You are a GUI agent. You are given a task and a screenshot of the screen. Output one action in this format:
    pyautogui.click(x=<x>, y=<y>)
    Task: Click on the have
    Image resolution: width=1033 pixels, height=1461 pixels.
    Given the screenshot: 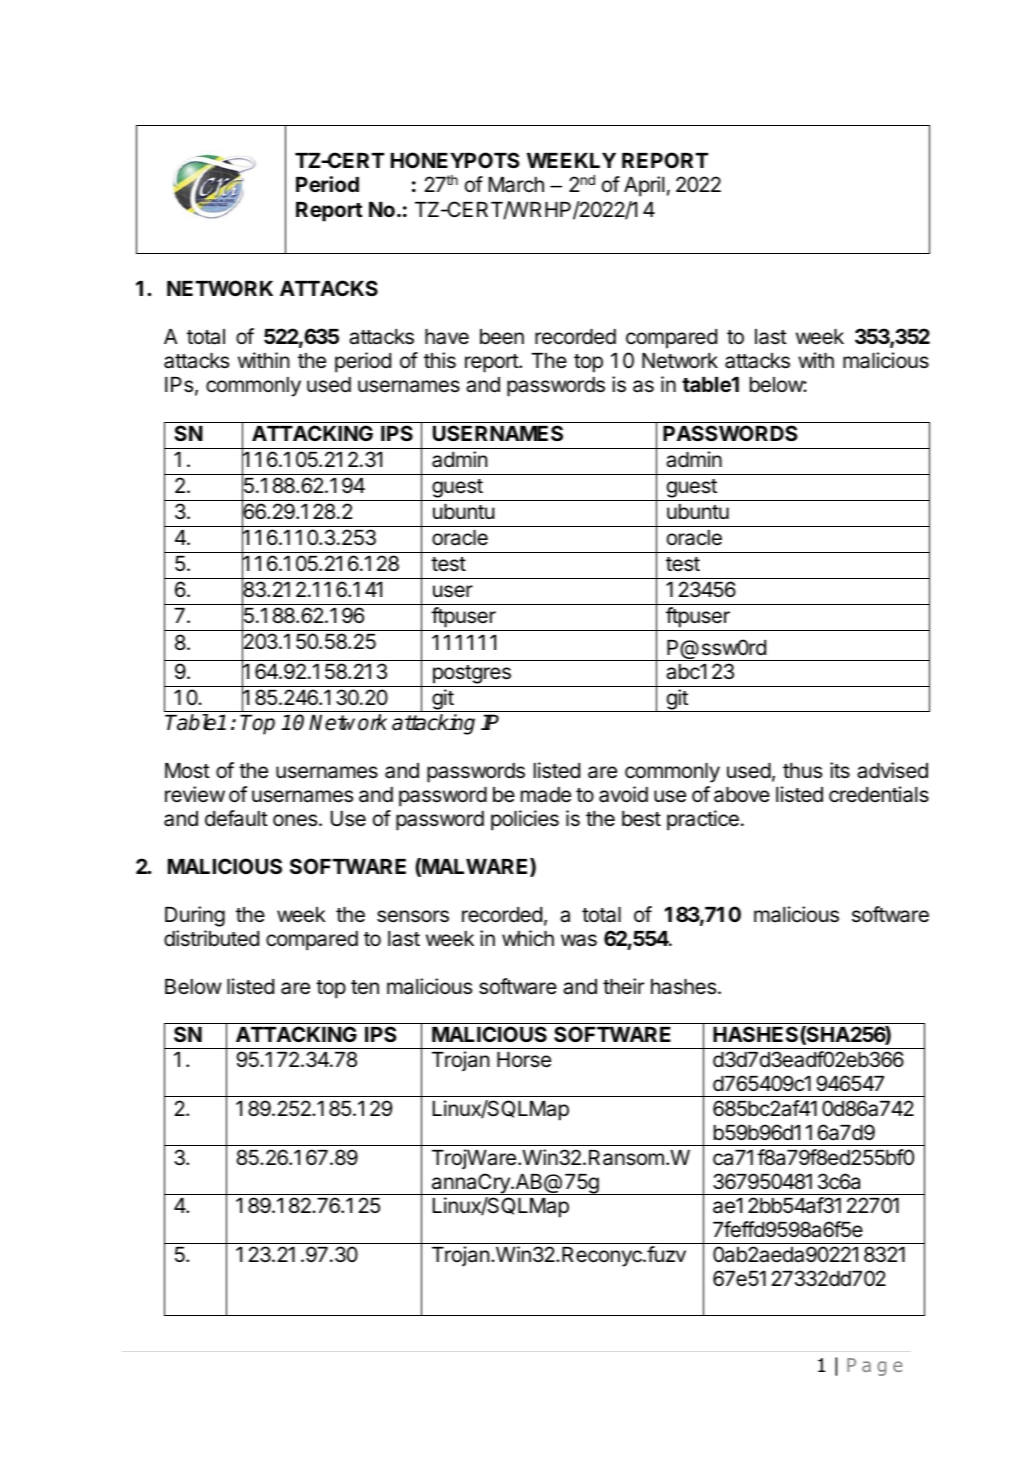 What is the action you would take?
    pyautogui.click(x=447, y=337)
